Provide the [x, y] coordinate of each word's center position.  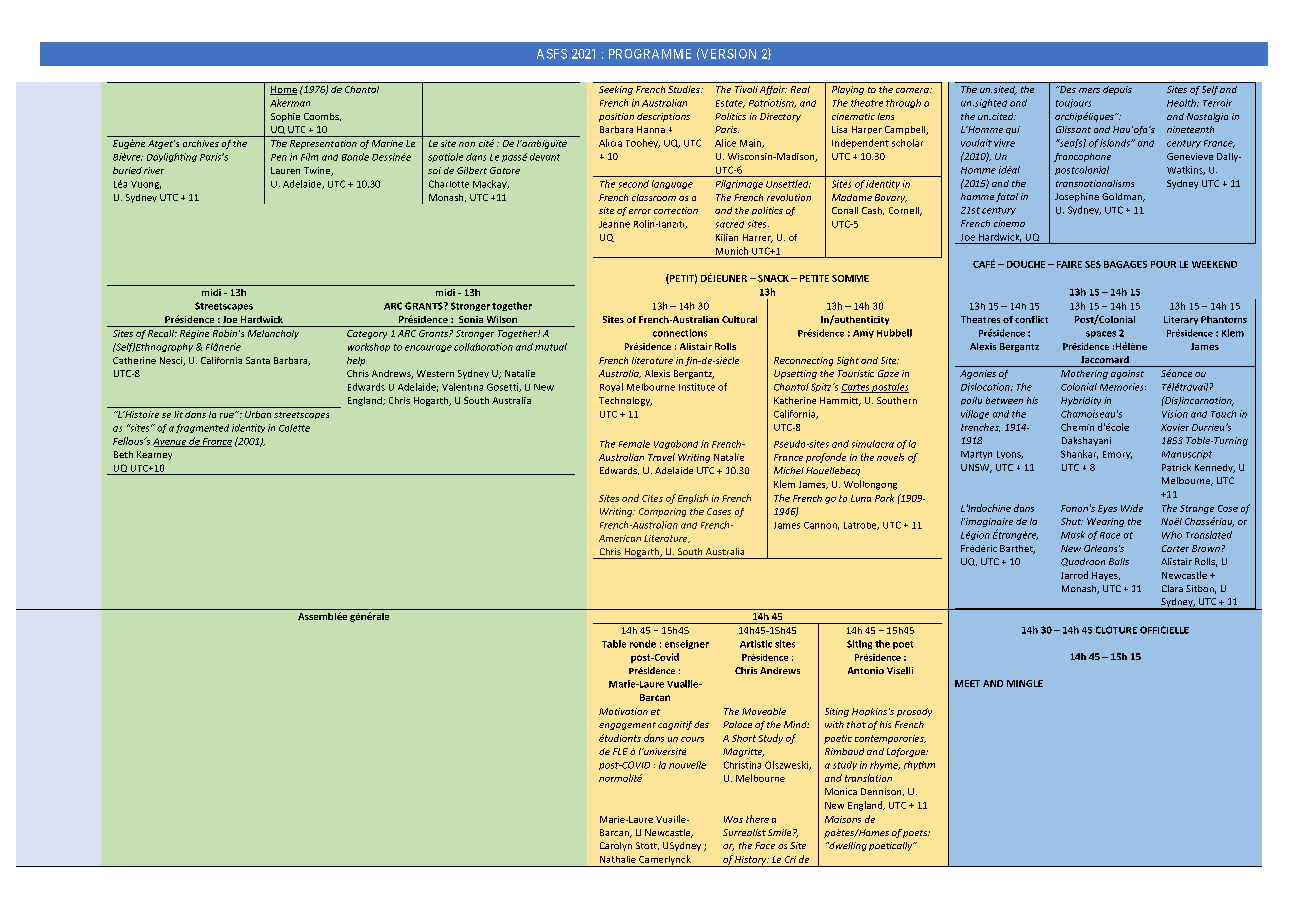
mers [1089, 90]
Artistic [756, 644]
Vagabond [676, 444]
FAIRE [1069, 264]
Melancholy [273, 334]
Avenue [170, 442]
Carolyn [616, 846]
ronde [643, 644]
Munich [732, 251]
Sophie [285, 117]
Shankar [1079, 454]
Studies [685, 89]
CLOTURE [1116, 630]
